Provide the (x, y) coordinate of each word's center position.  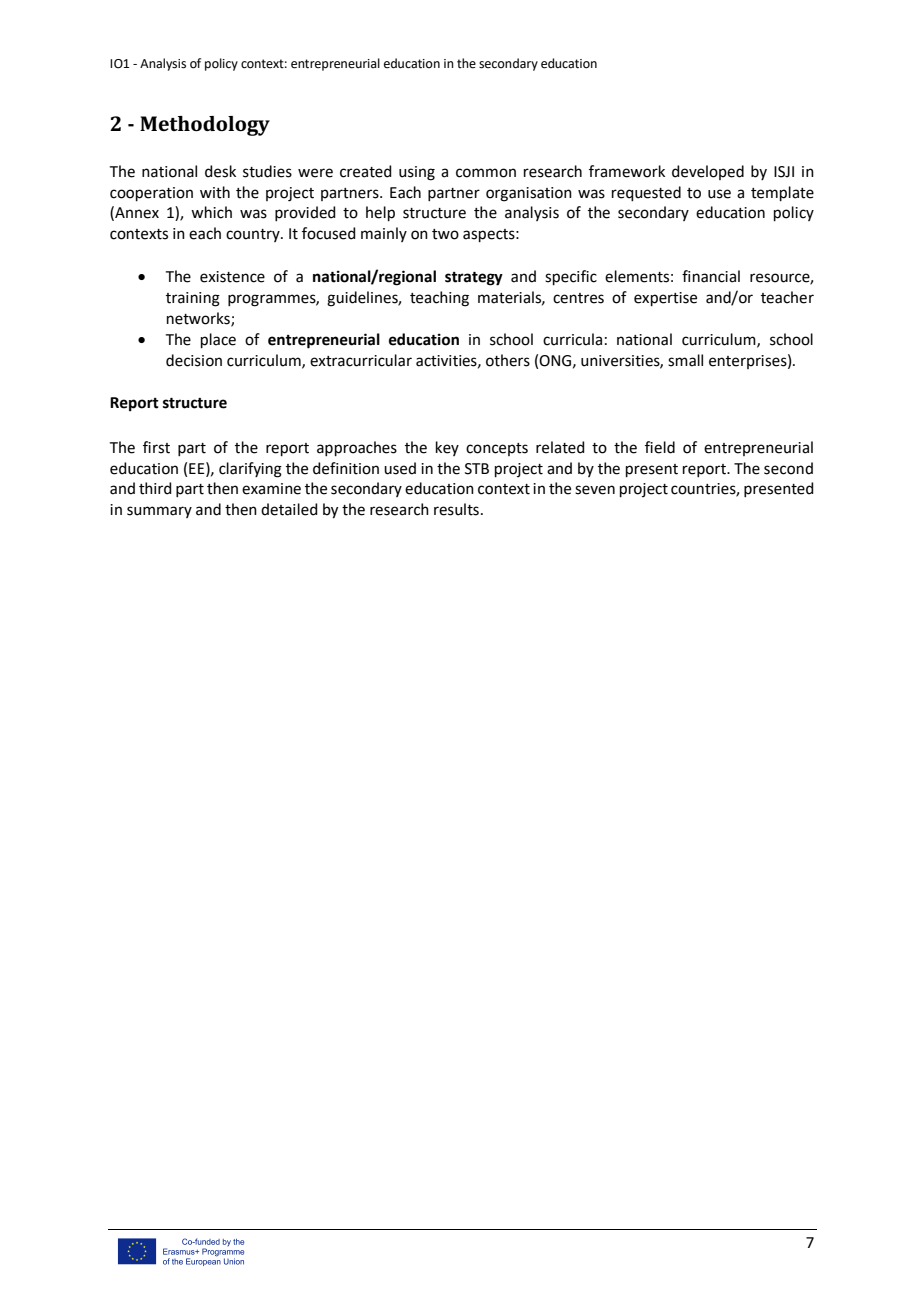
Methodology (205, 126)
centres (578, 298)
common (486, 173)
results (456, 509)
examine (271, 489)
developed (708, 172)
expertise (665, 299)
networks (199, 319)
